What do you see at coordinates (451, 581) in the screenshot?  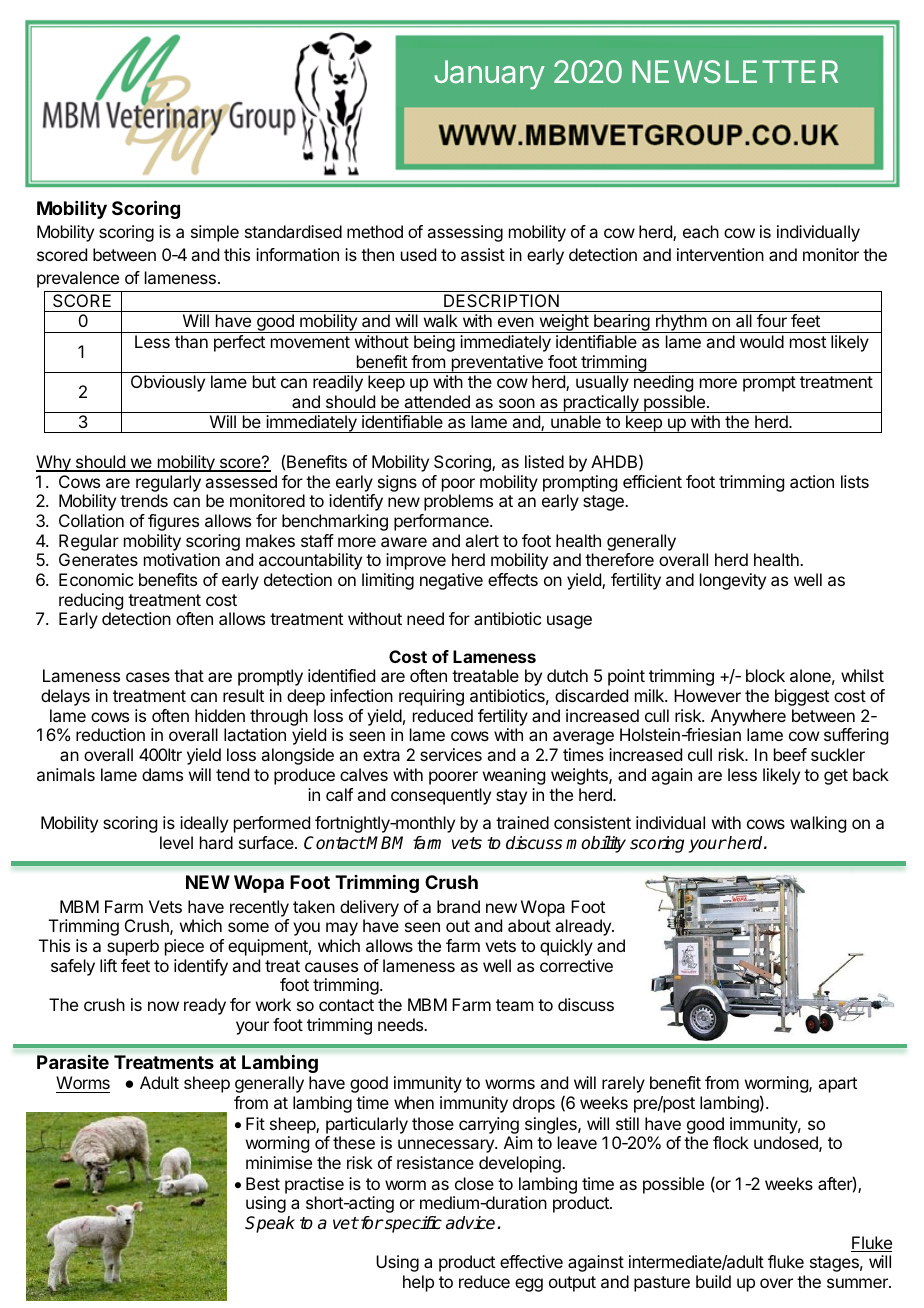 I see `negative` at bounding box center [451, 581].
